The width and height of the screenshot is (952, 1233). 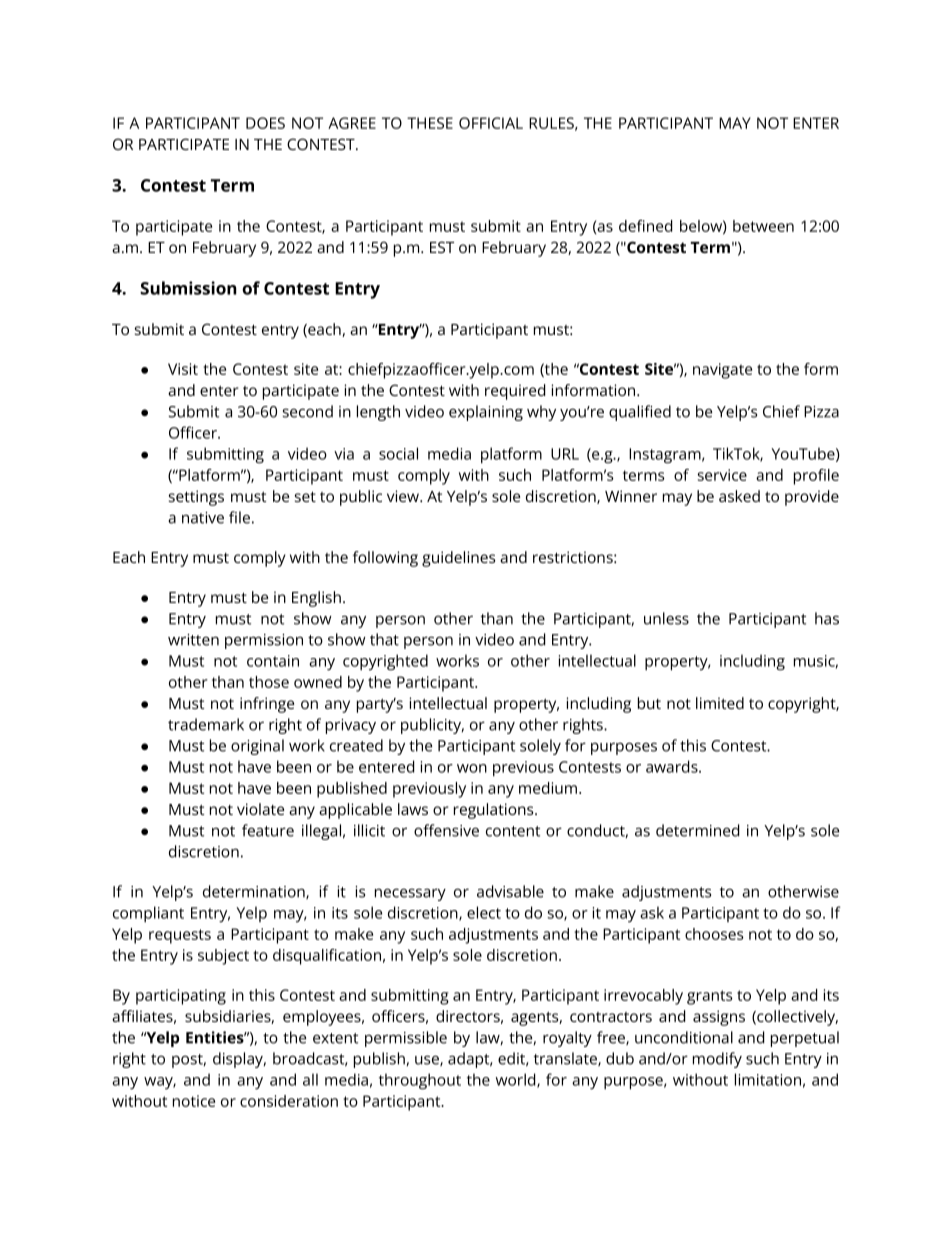 I want to click on awards, so click(x=673, y=766).
